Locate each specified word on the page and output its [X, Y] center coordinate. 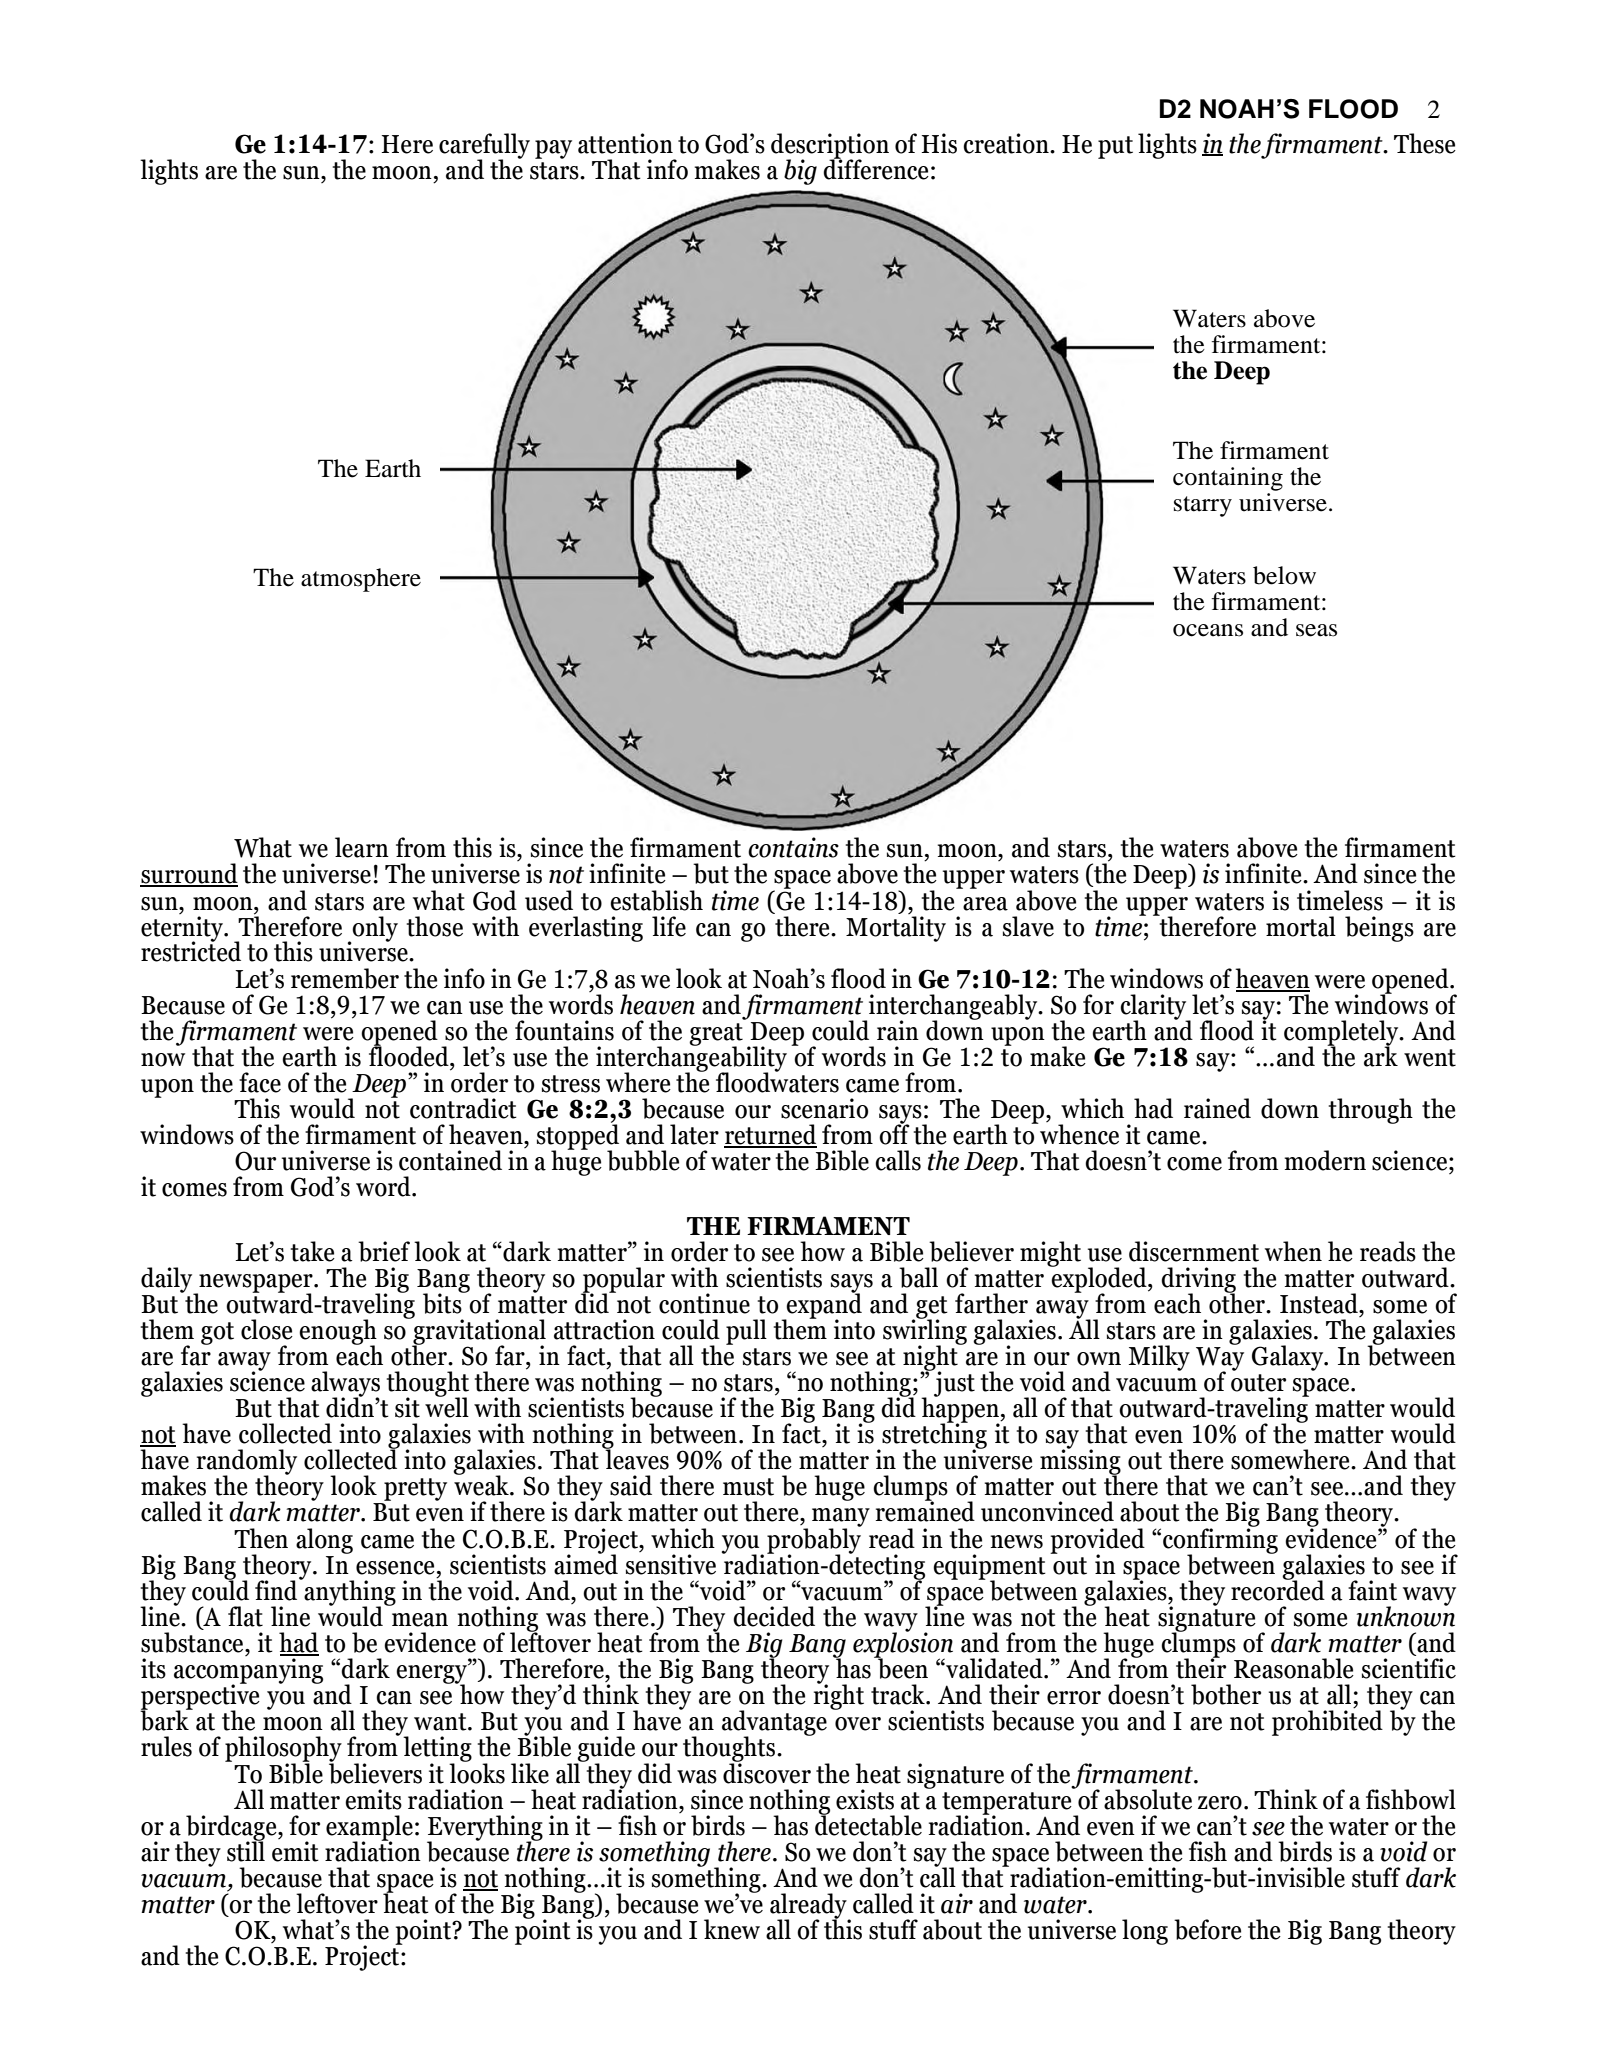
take [313, 1251]
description [830, 147]
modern [1325, 1160]
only [374, 930]
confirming [1220, 1541]
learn [362, 847]
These [1425, 143]
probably [814, 1541]
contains [793, 847]
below [1284, 575]
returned [770, 1135]
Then [261, 1538]
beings [1379, 929]
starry [1203, 506]
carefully [484, 147]
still [246, 1850]
